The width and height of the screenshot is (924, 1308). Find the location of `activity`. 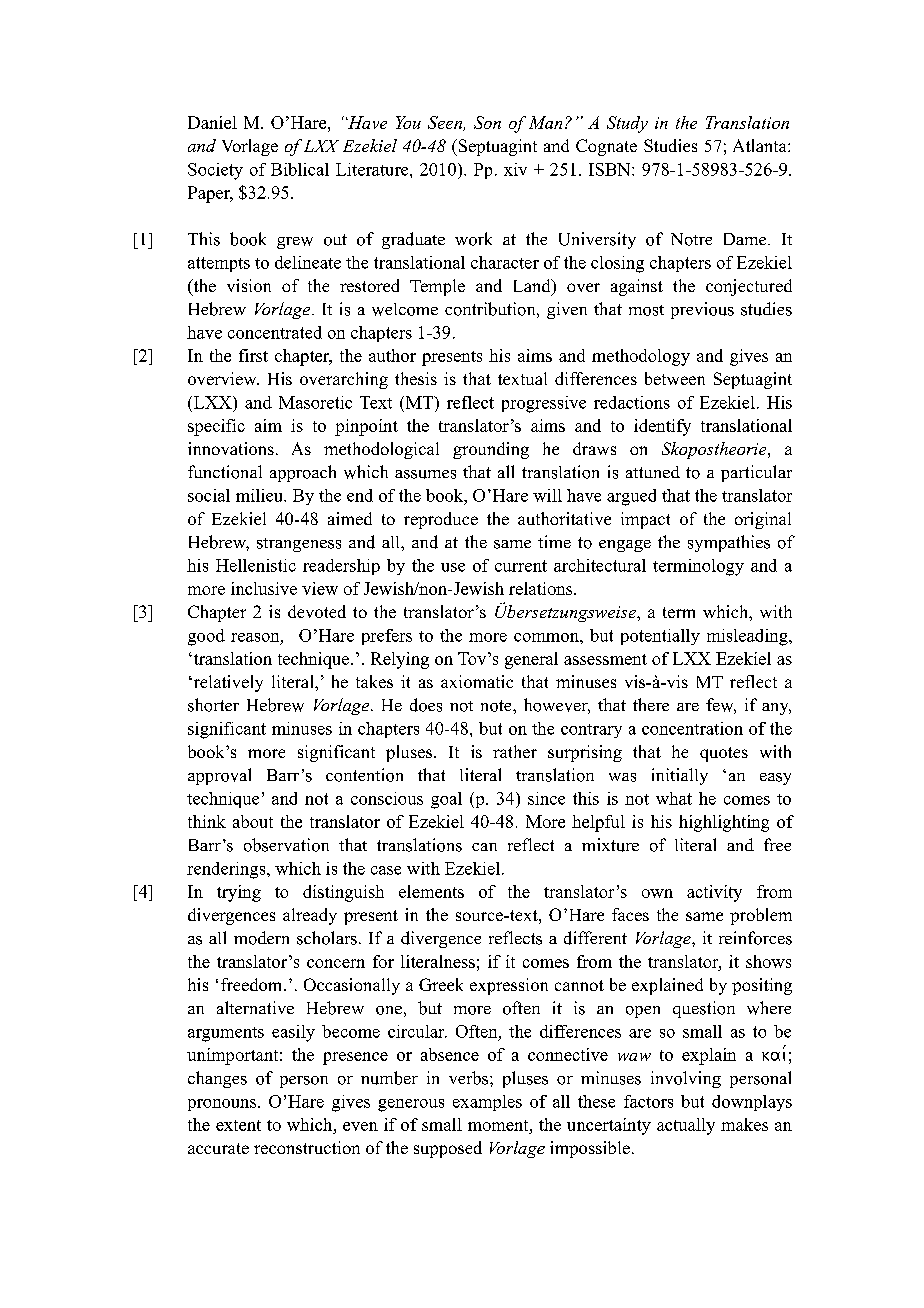

activity is located at coordinates (714, 893).
